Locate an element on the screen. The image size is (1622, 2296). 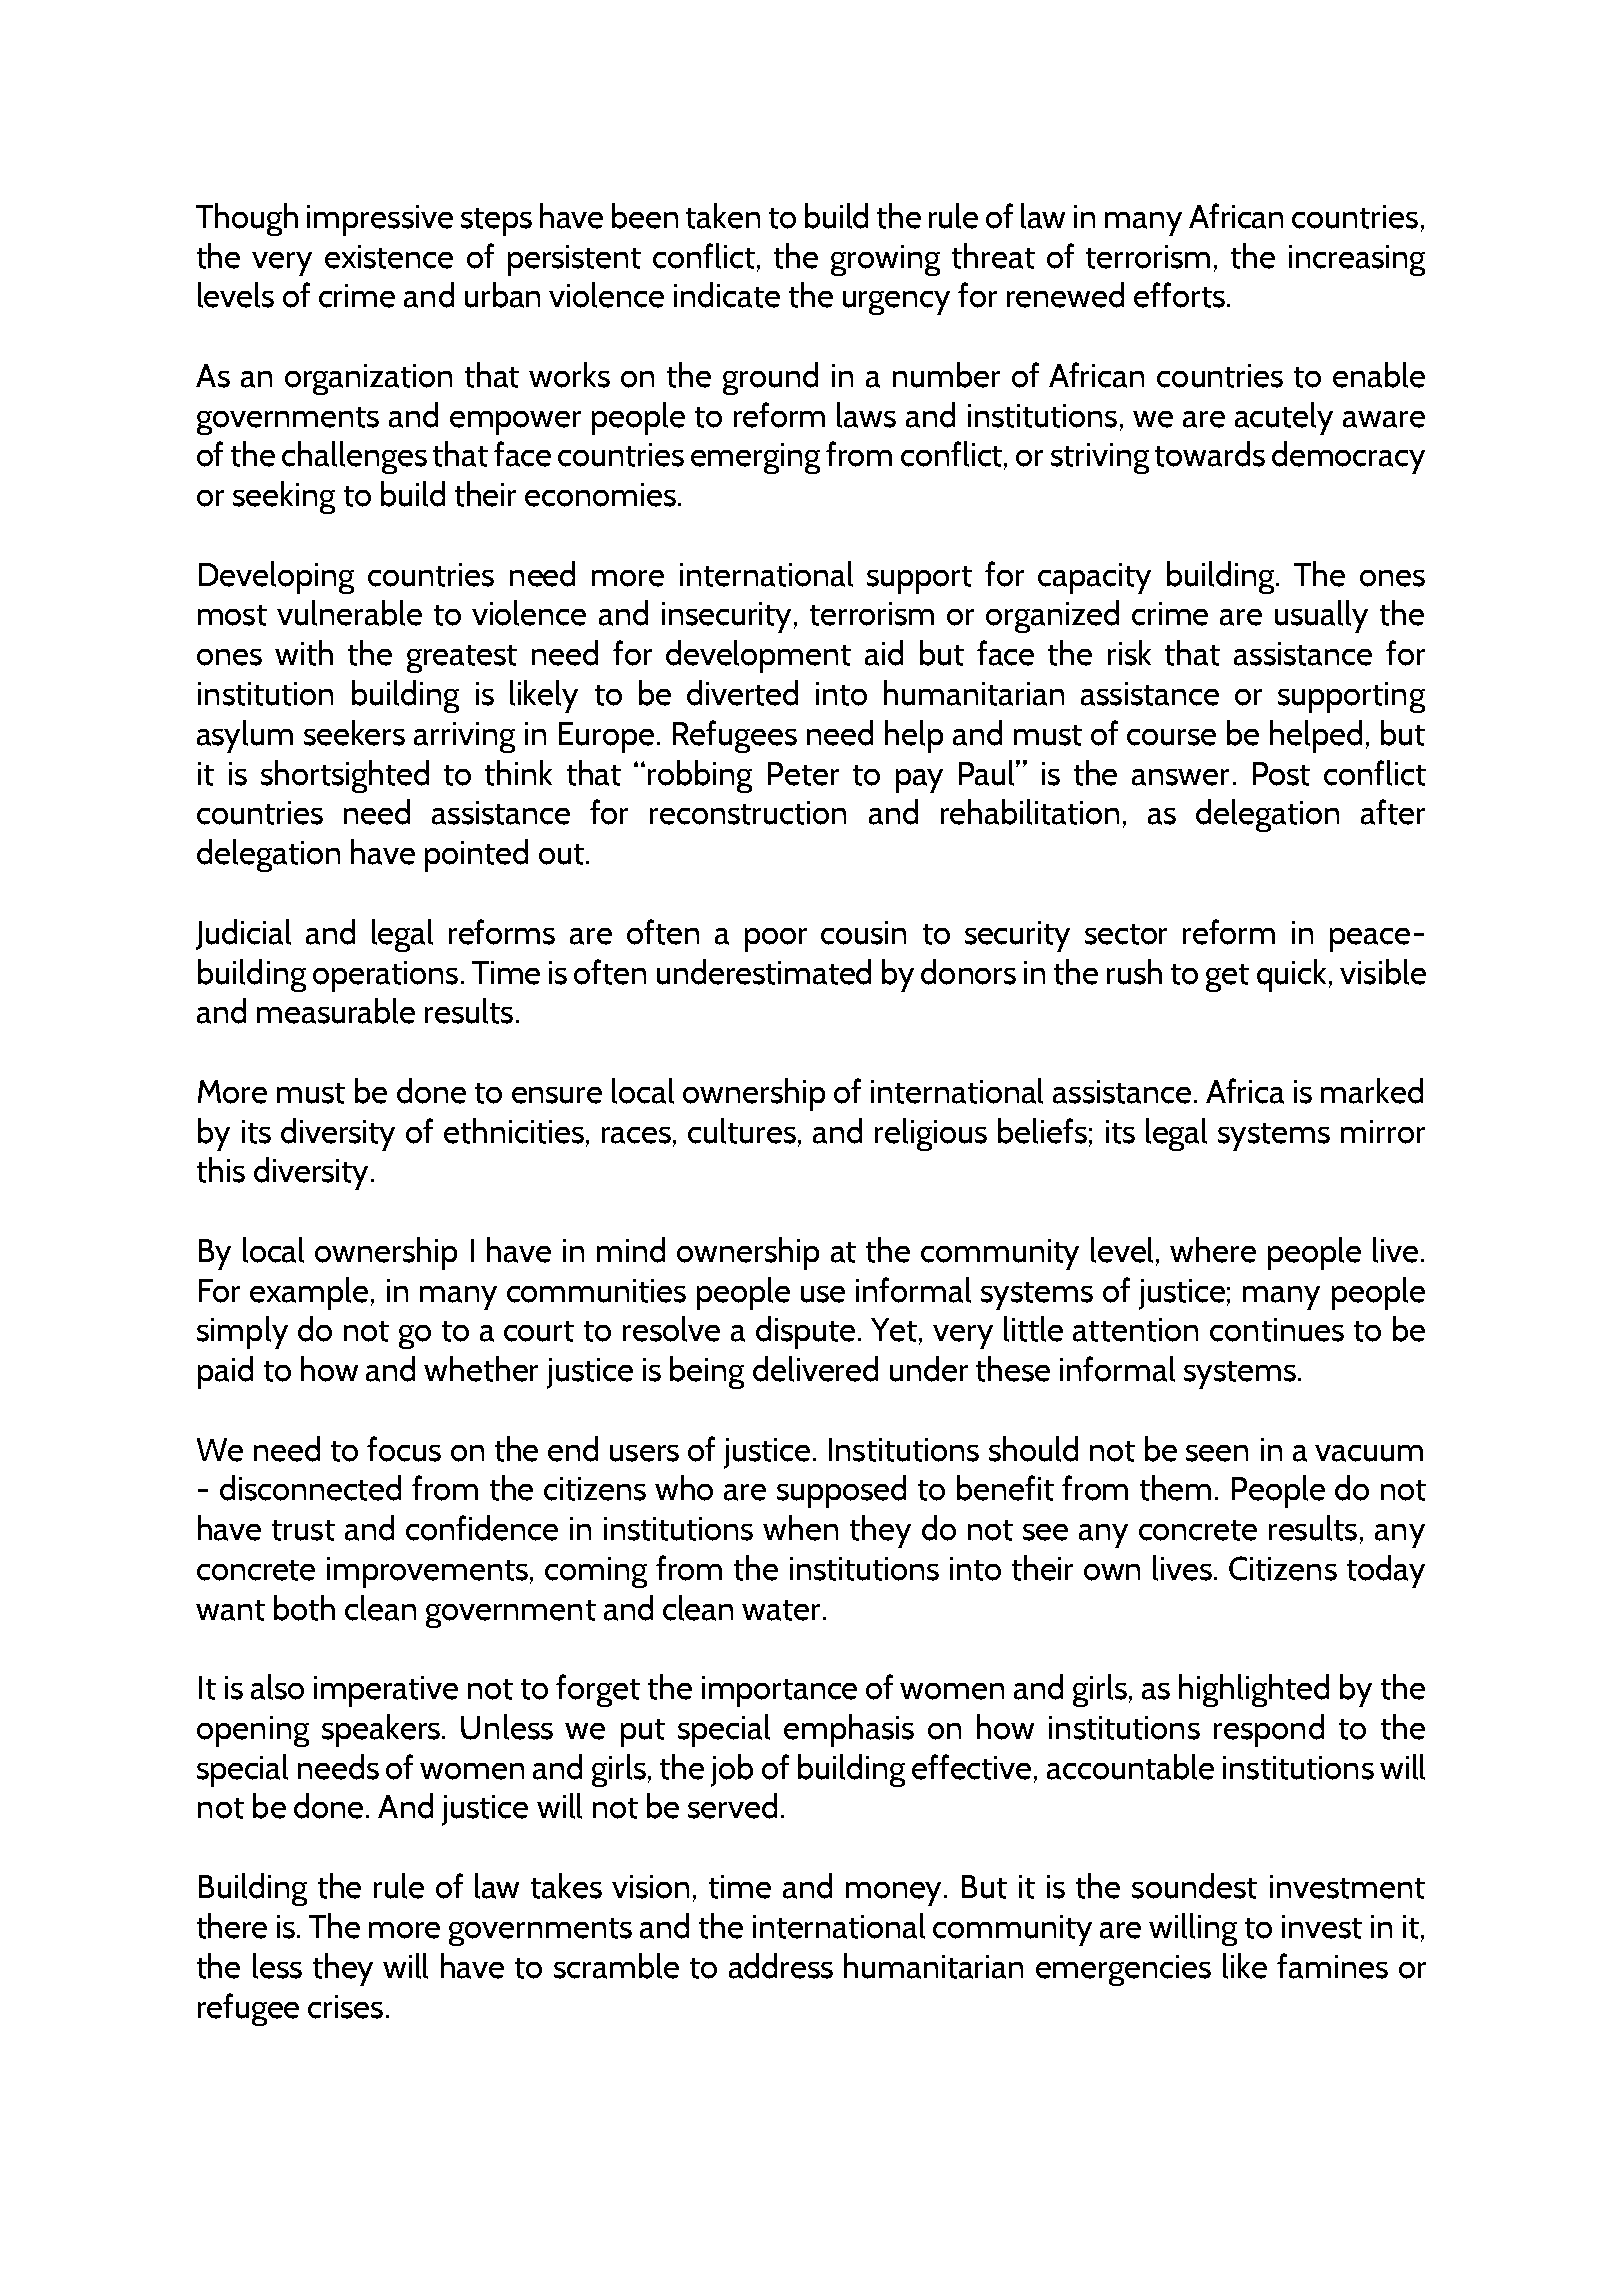
famines is located at coordinates (1332, 1966).
